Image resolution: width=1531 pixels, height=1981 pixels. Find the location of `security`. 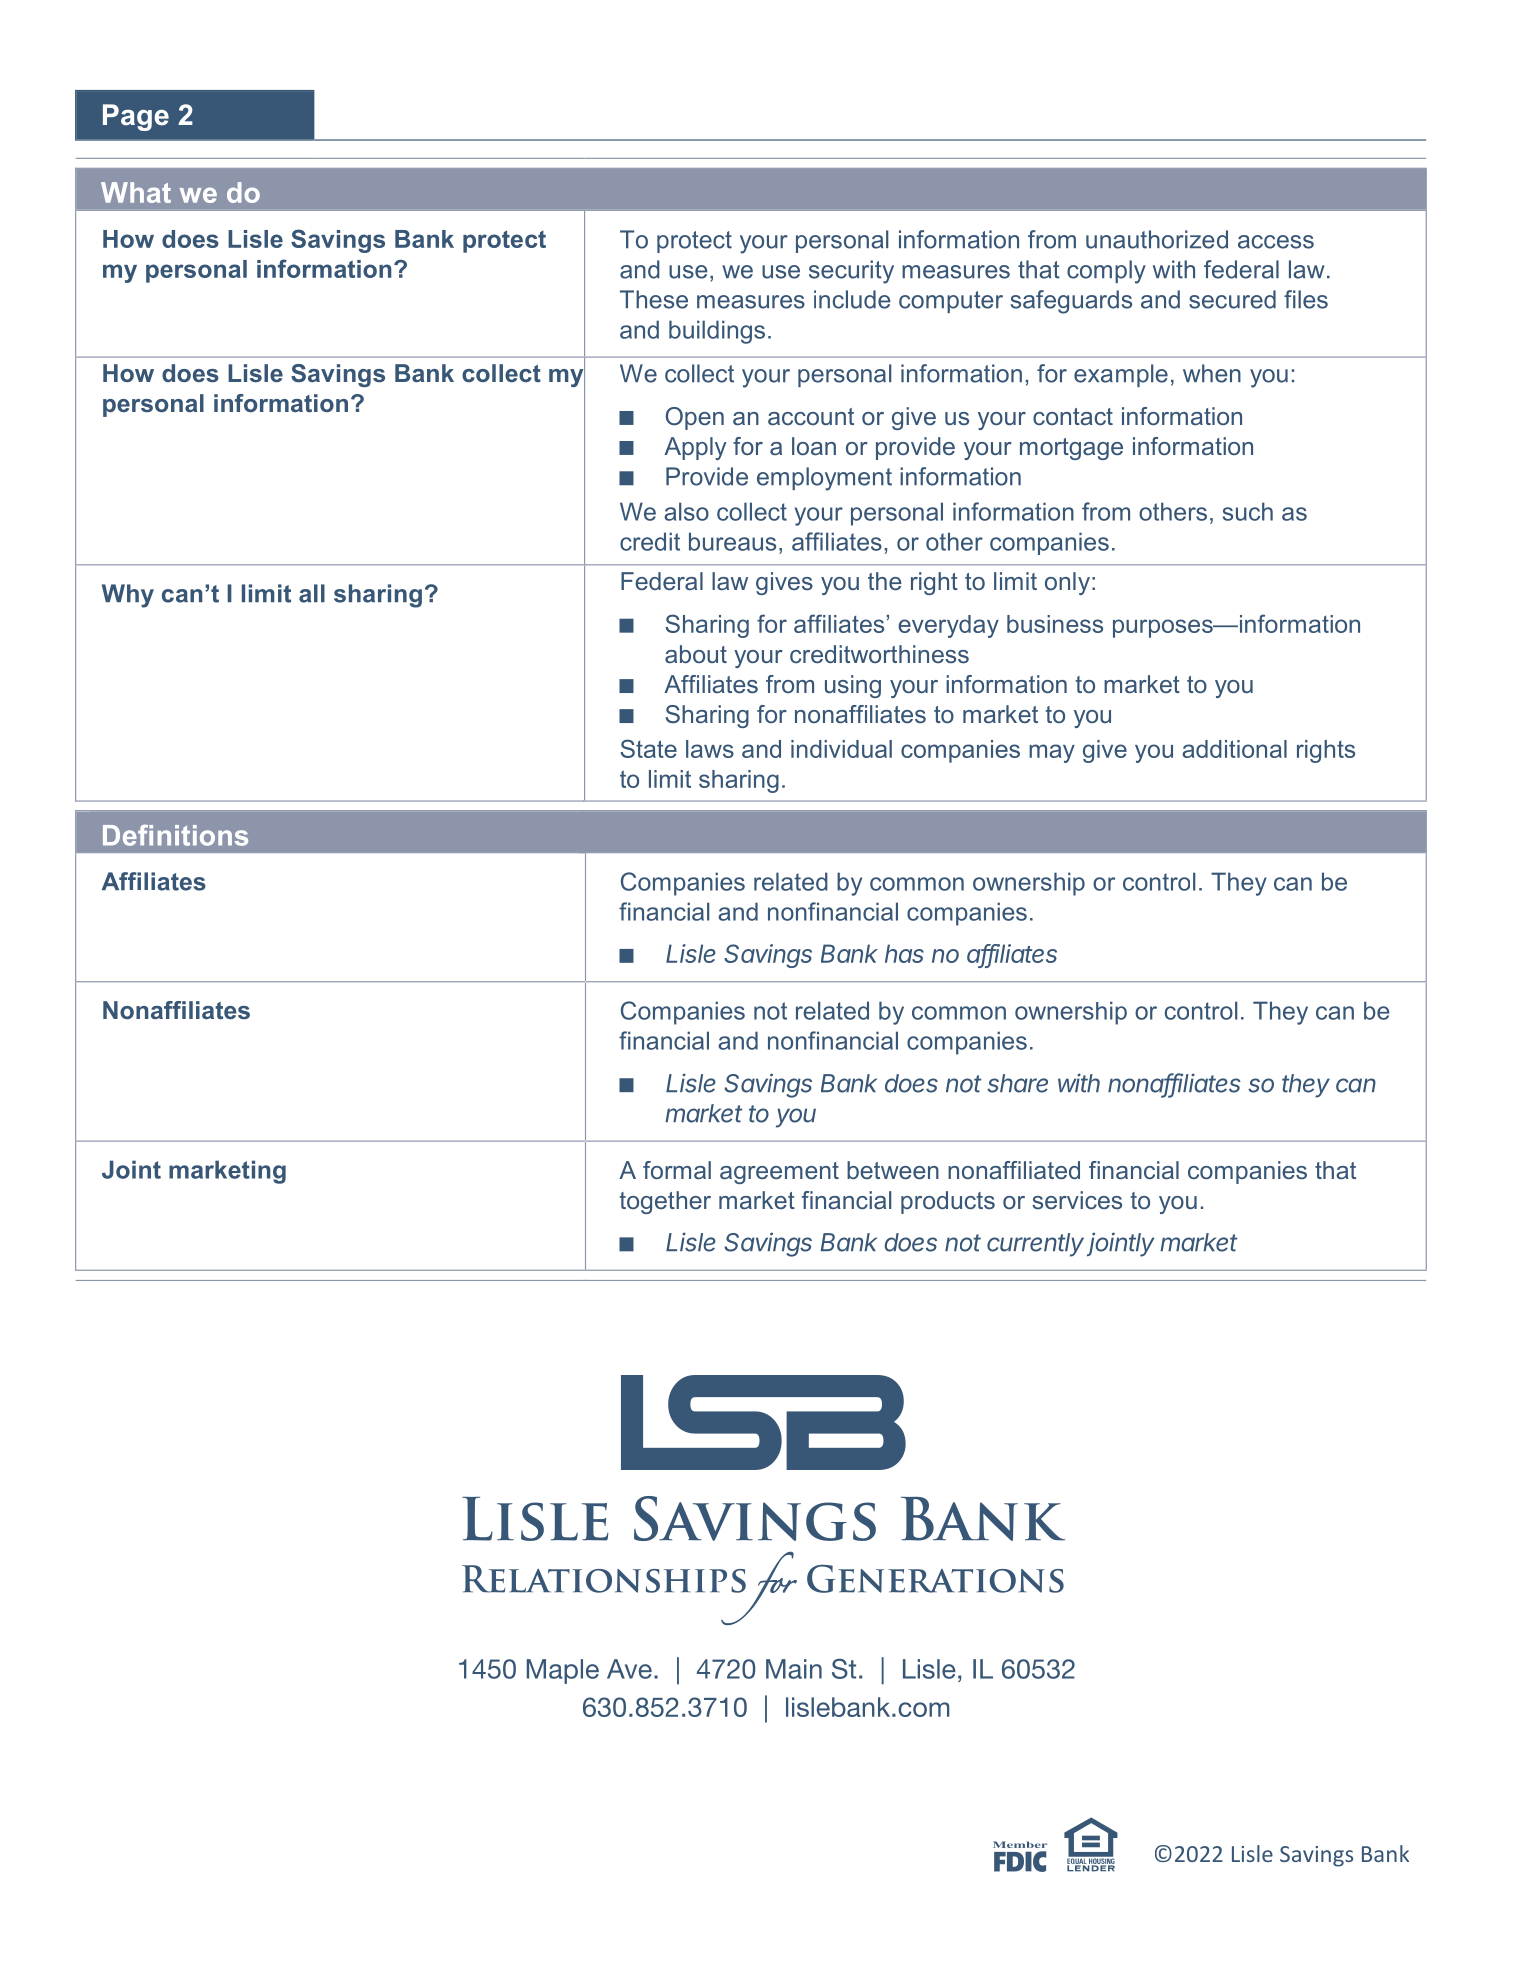

security is located at coordinates (851, 272).
